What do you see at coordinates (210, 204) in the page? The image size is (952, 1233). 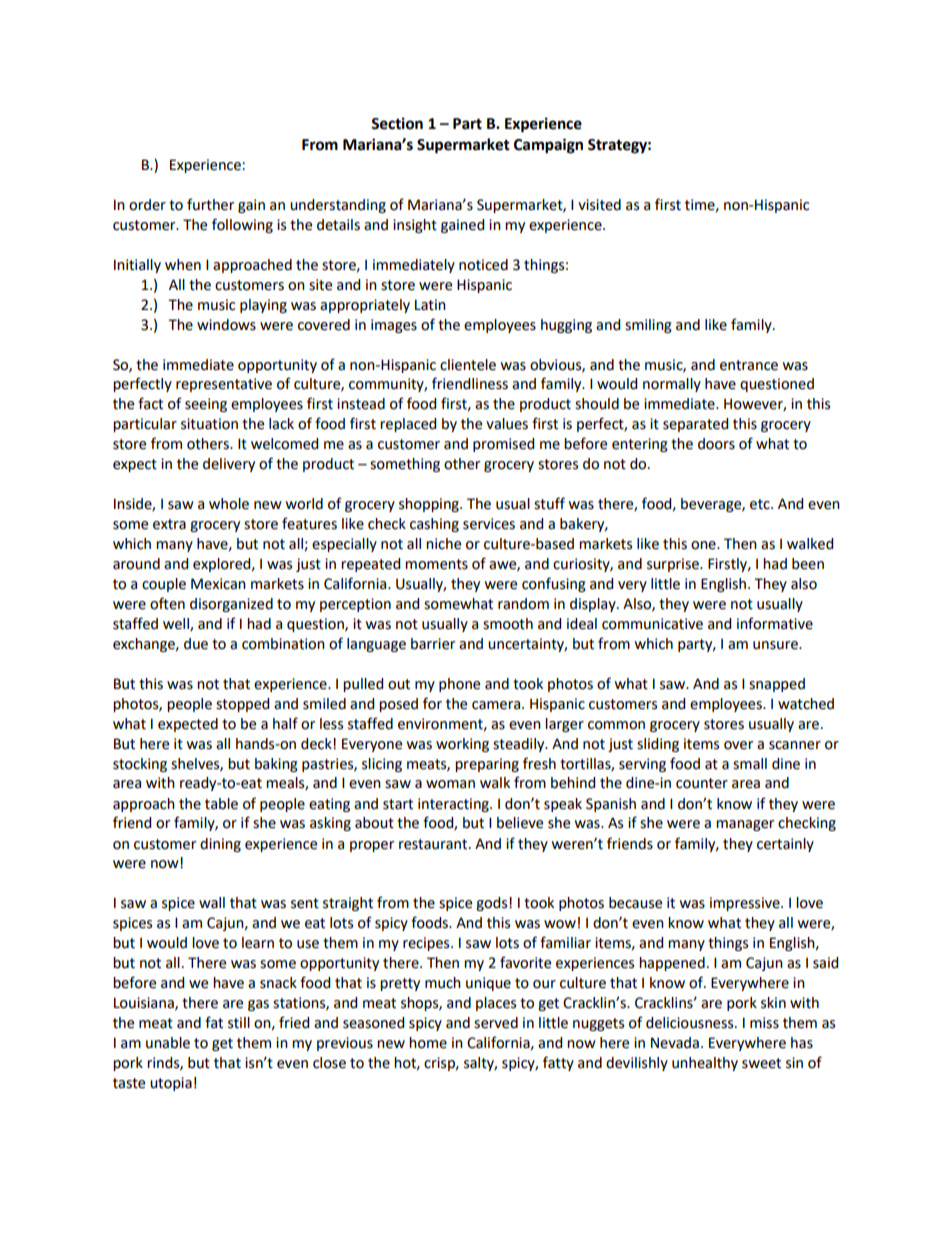 I see `further` at bounding box center [210, 204].
